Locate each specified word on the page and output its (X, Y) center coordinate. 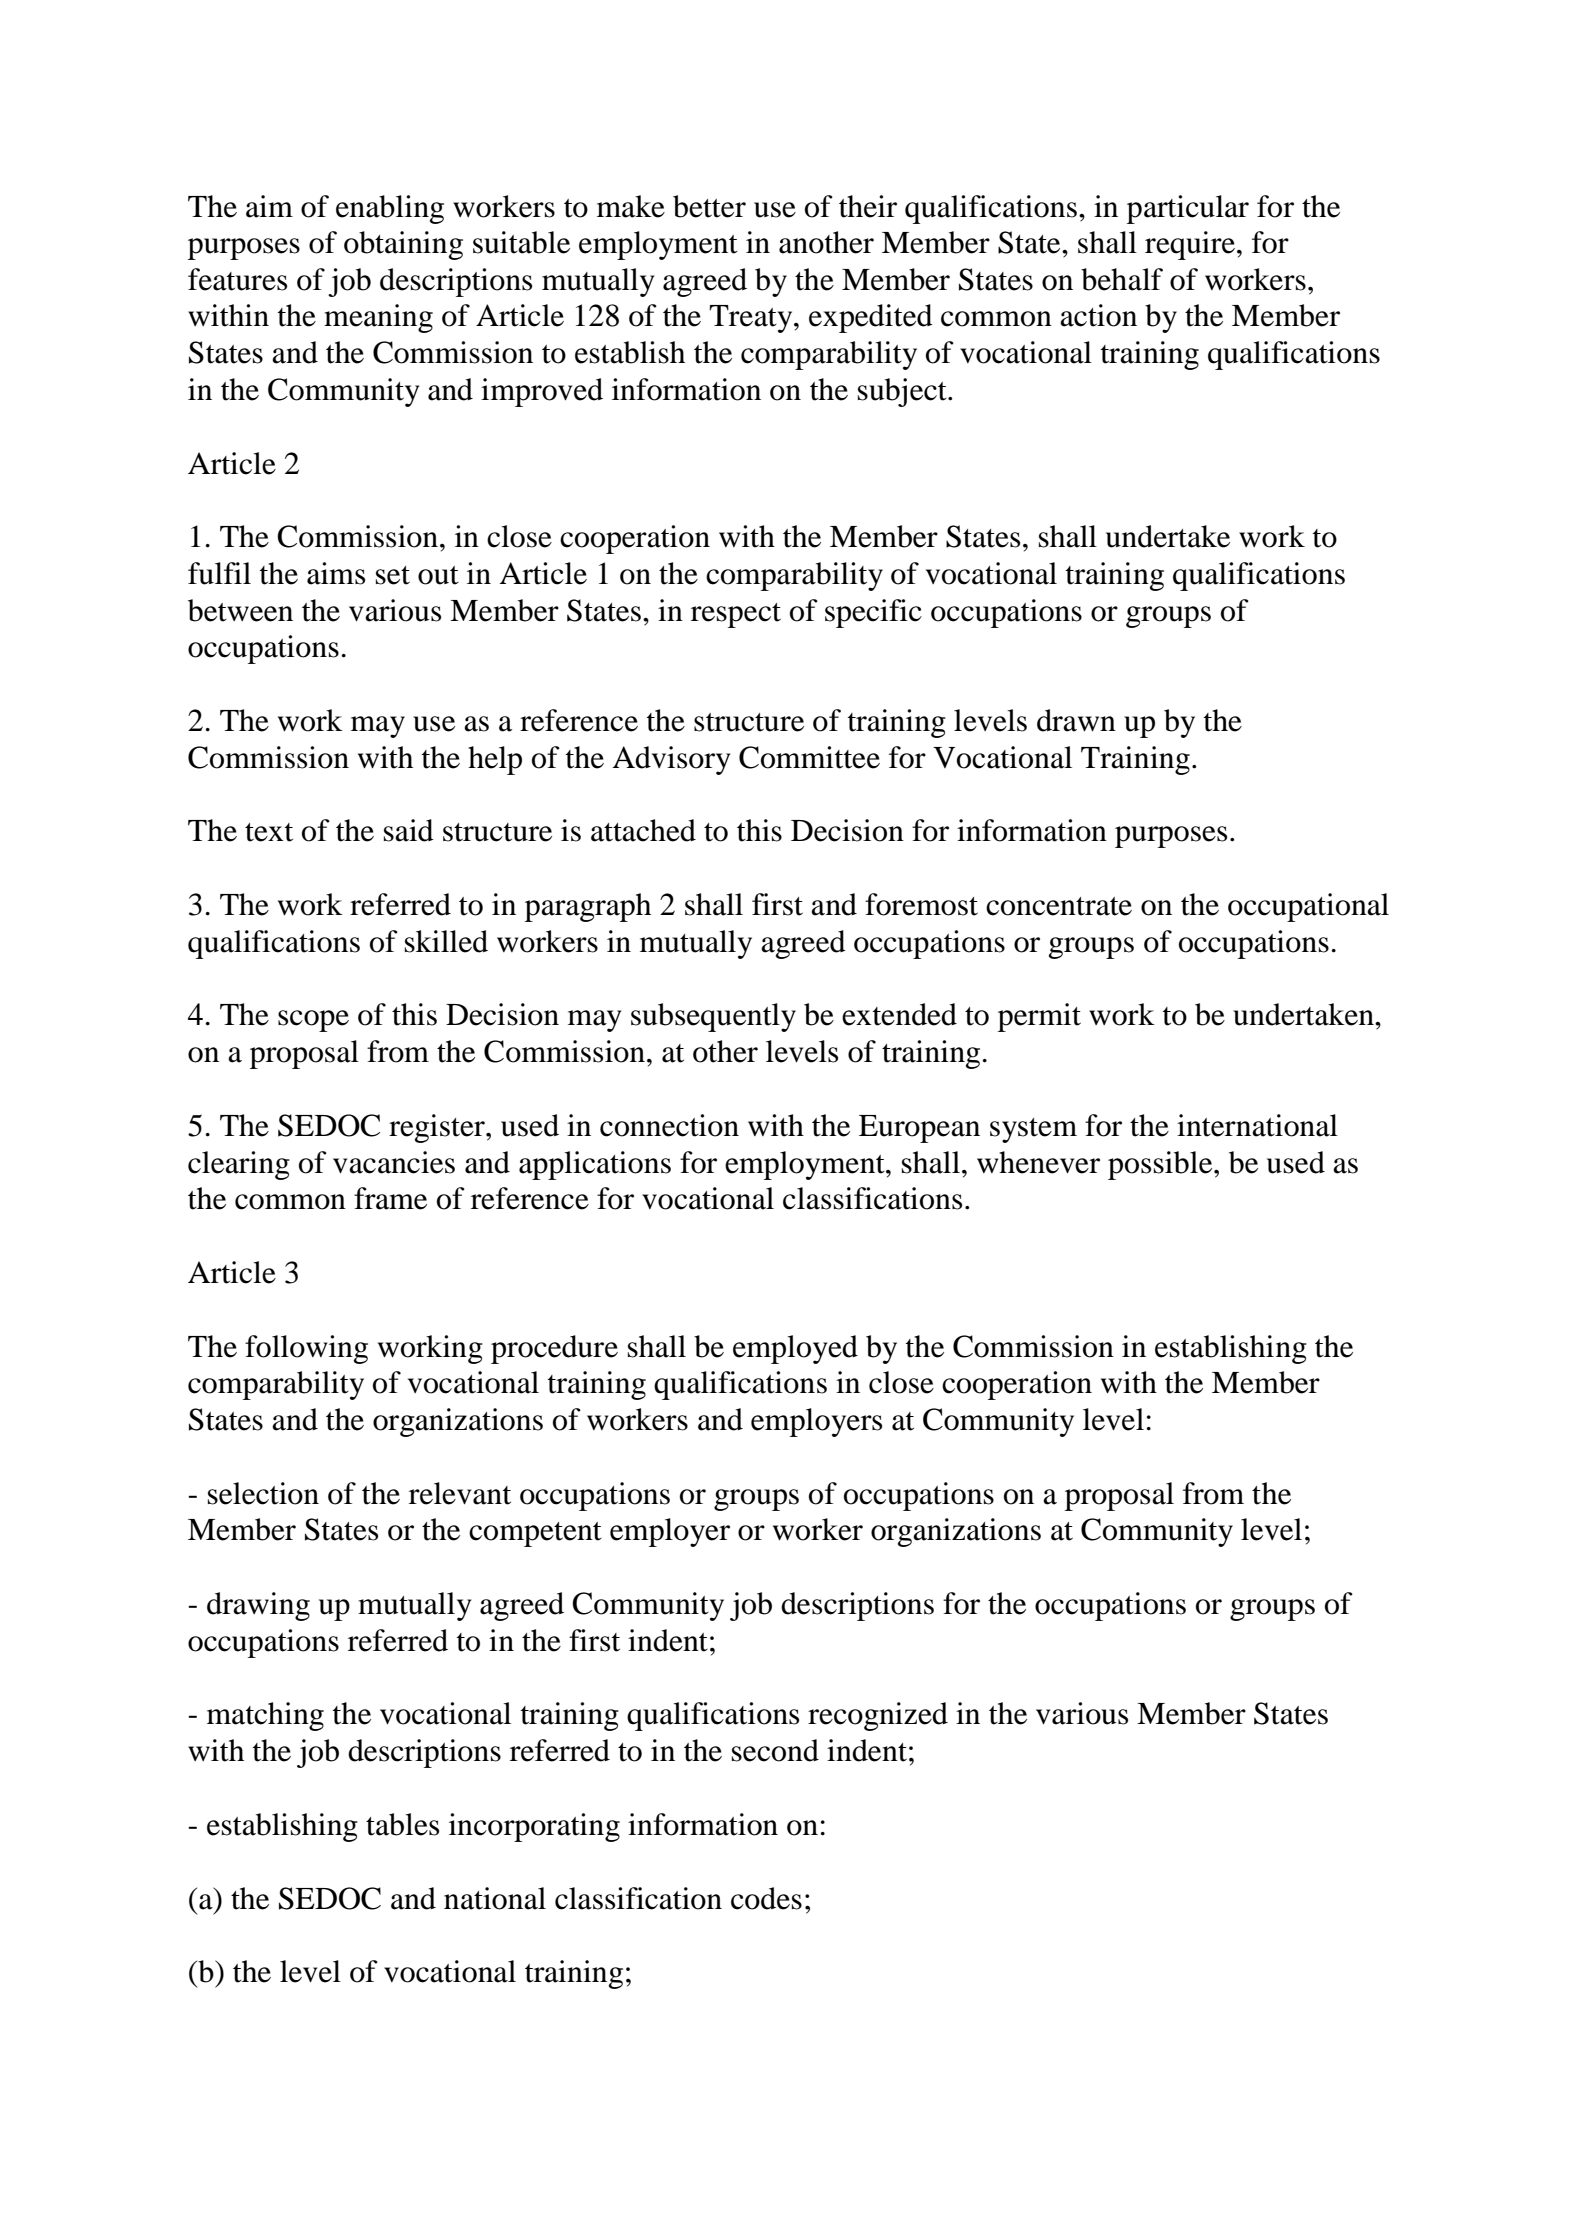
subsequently (713, 1017)
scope (313, 1021)
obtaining (403, 245)
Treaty (752, 319)
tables (402, 1824)
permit (1039, 1017)
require (1190, 245)
